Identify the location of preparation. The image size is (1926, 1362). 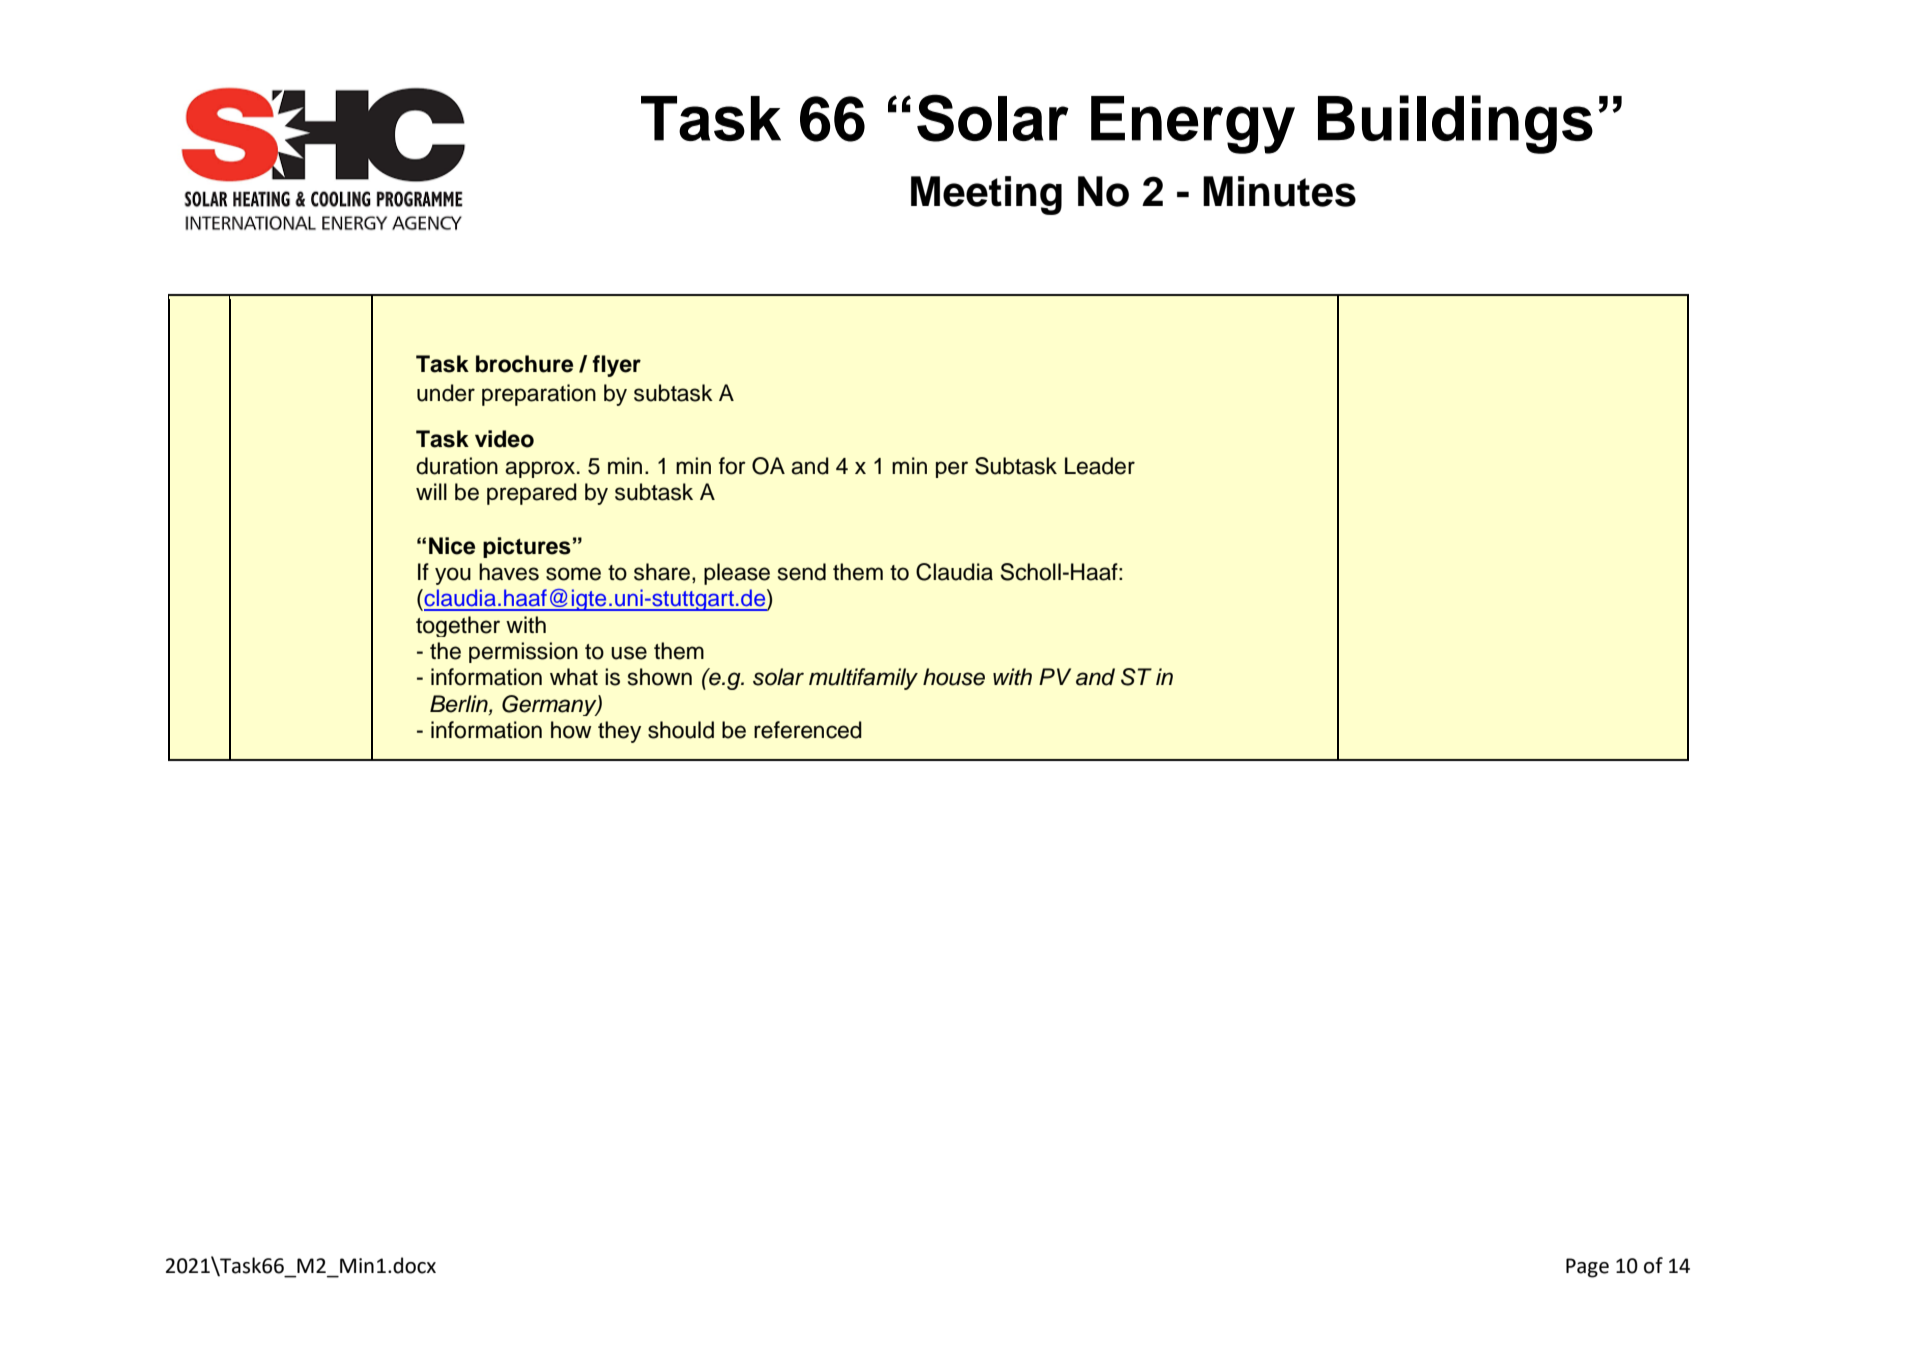
(539, 395).
